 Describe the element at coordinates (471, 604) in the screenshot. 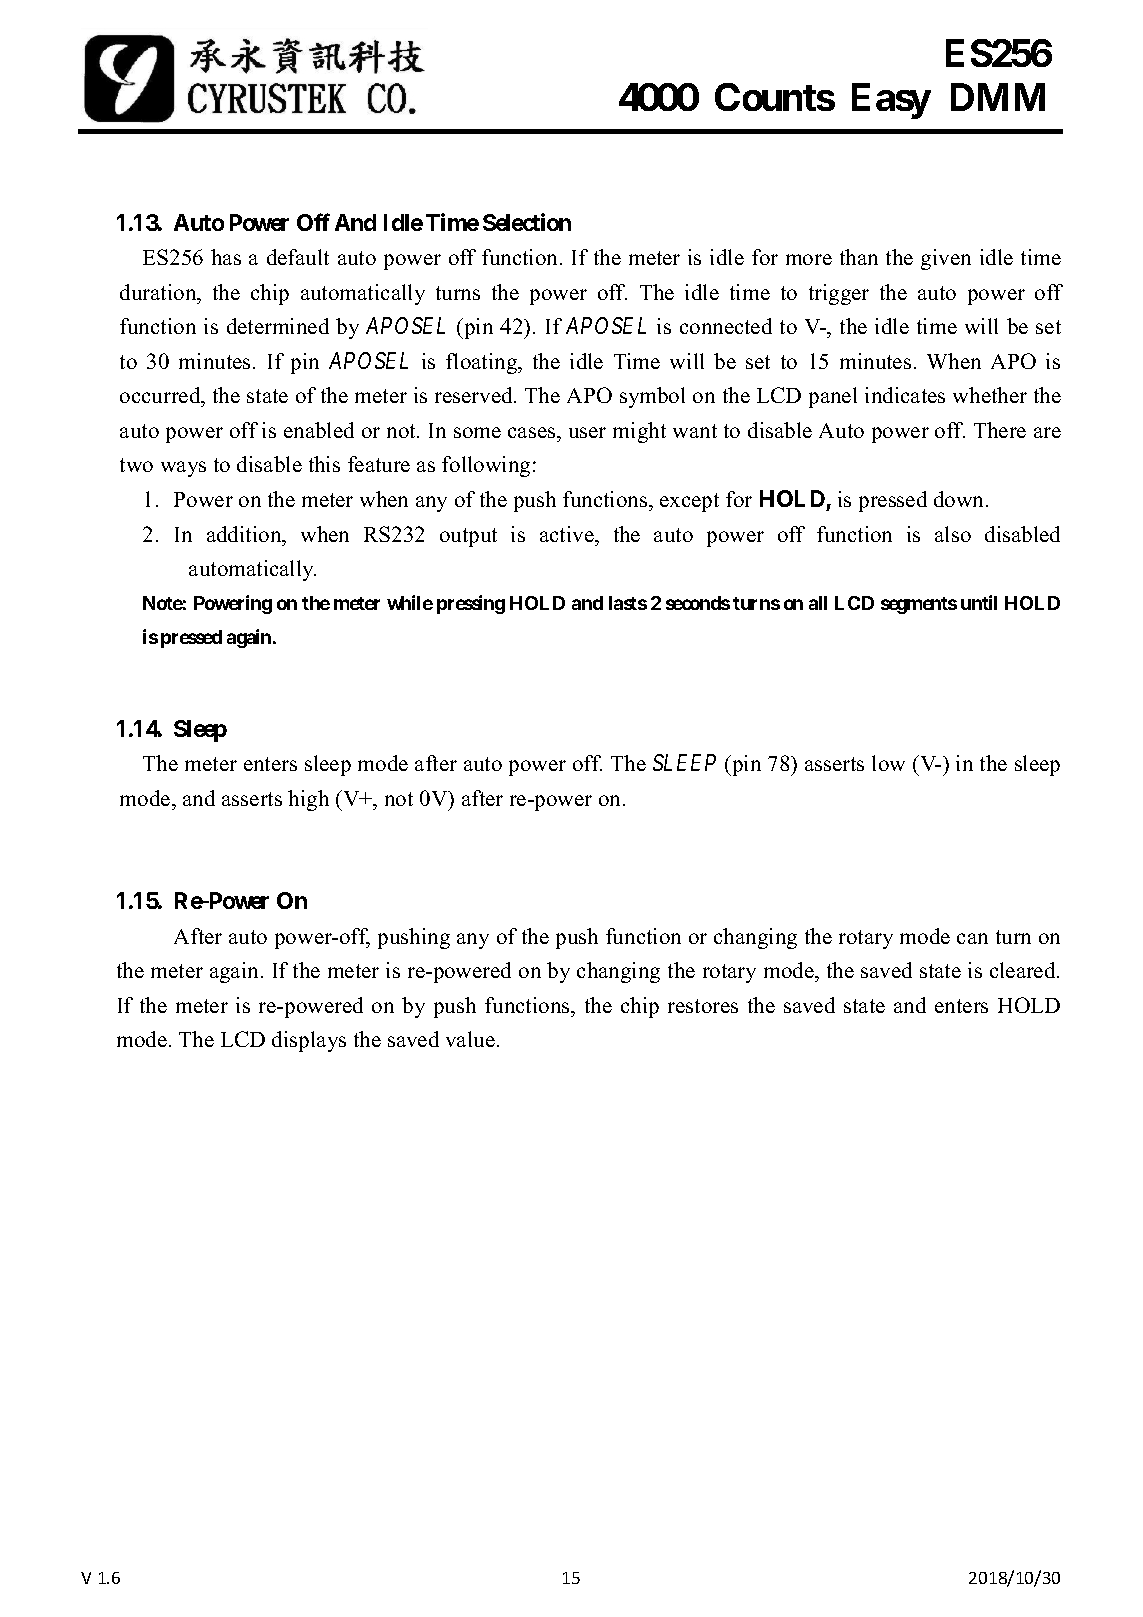

I see `pressing` at that location.
